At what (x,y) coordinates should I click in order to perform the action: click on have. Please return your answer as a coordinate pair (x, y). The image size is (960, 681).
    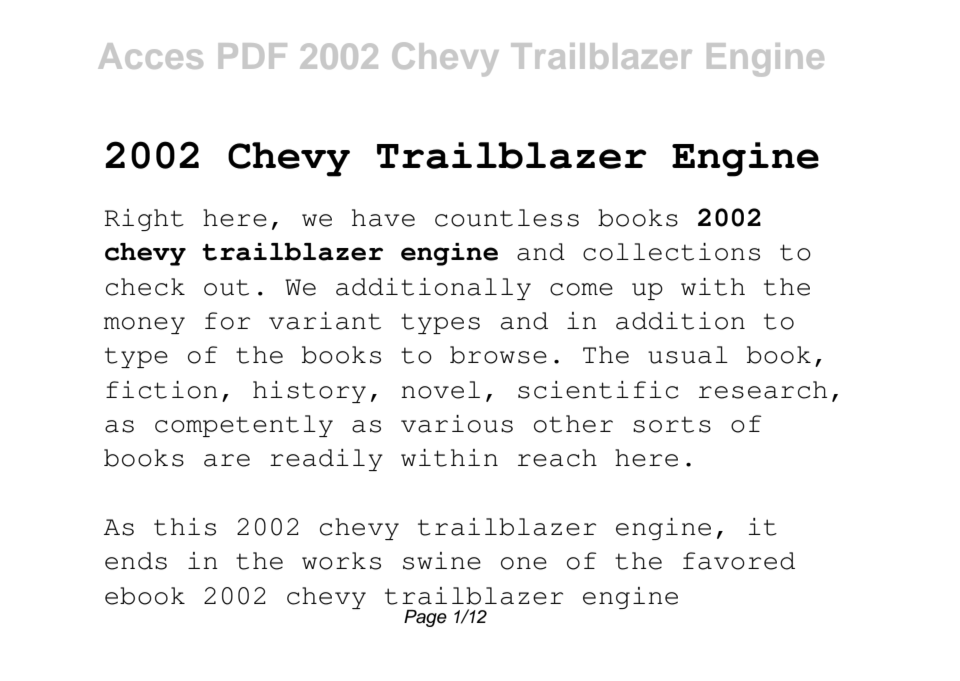
    Looking at the image, I should click on (383, 218).
